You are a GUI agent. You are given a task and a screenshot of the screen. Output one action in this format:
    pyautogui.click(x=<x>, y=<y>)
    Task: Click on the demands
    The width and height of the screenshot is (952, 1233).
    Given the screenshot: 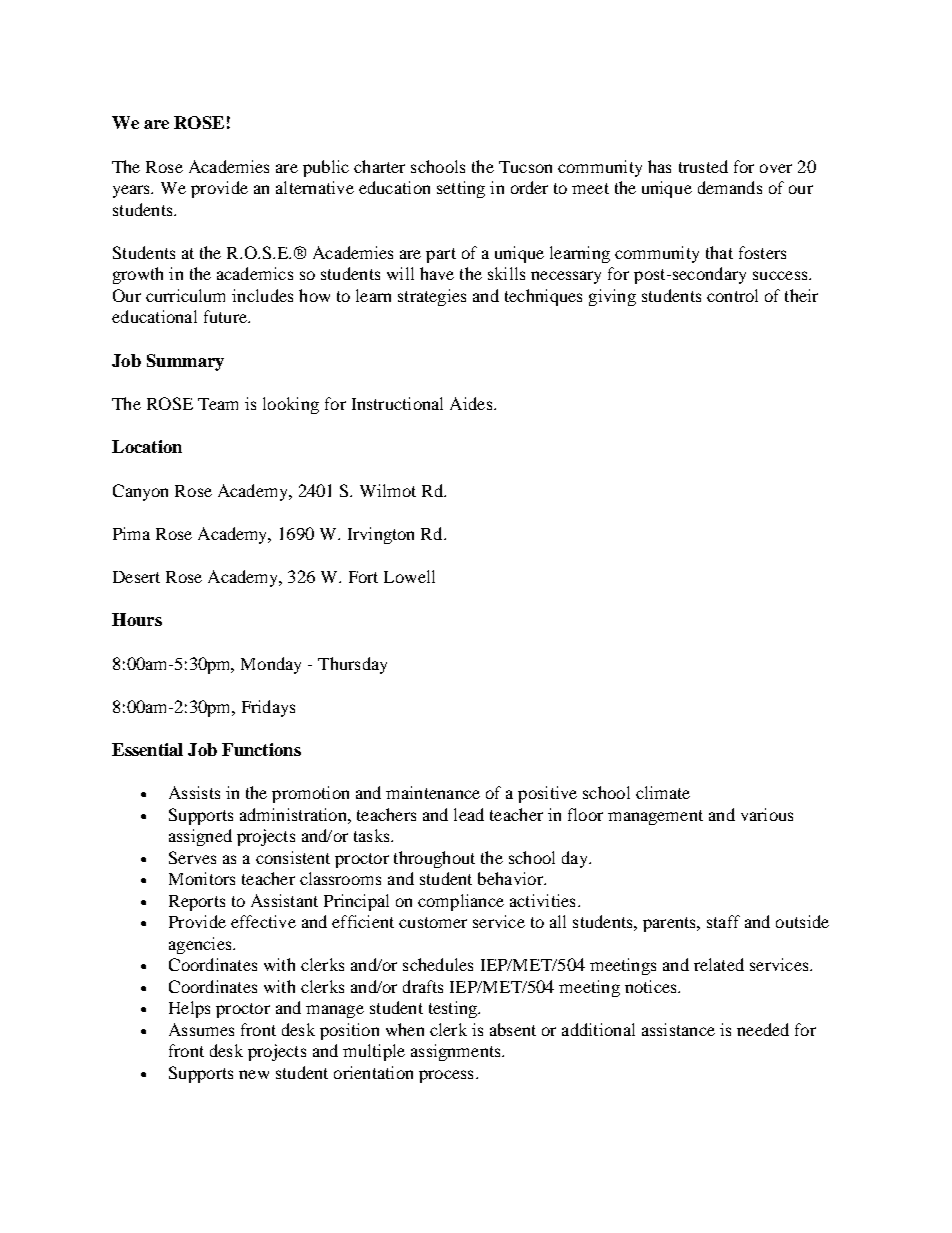 What is the action you would take?
    pyautogui.click(x=730, y=187)
